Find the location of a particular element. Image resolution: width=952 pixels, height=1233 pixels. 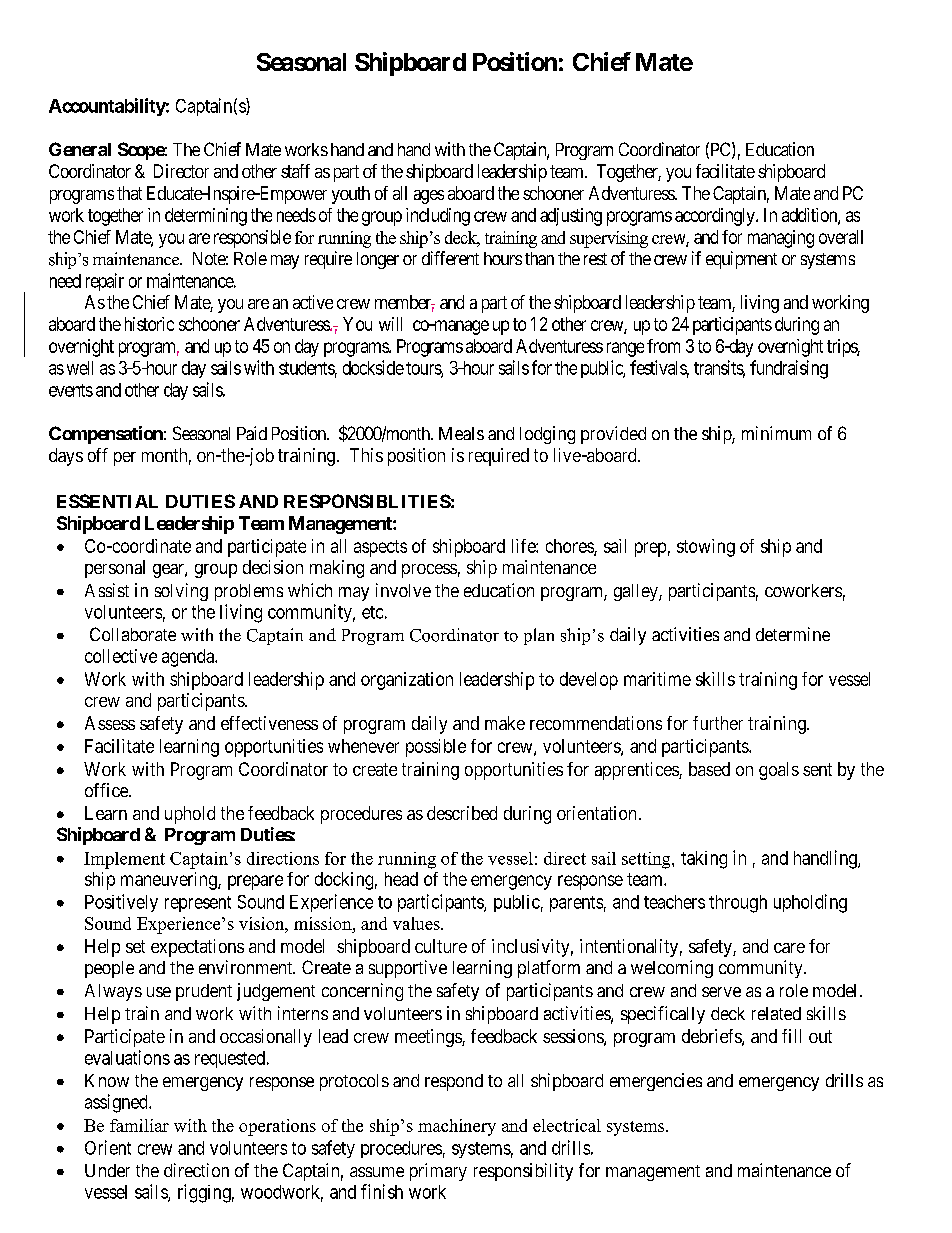

Under is located at coordinates (107, 1170).
